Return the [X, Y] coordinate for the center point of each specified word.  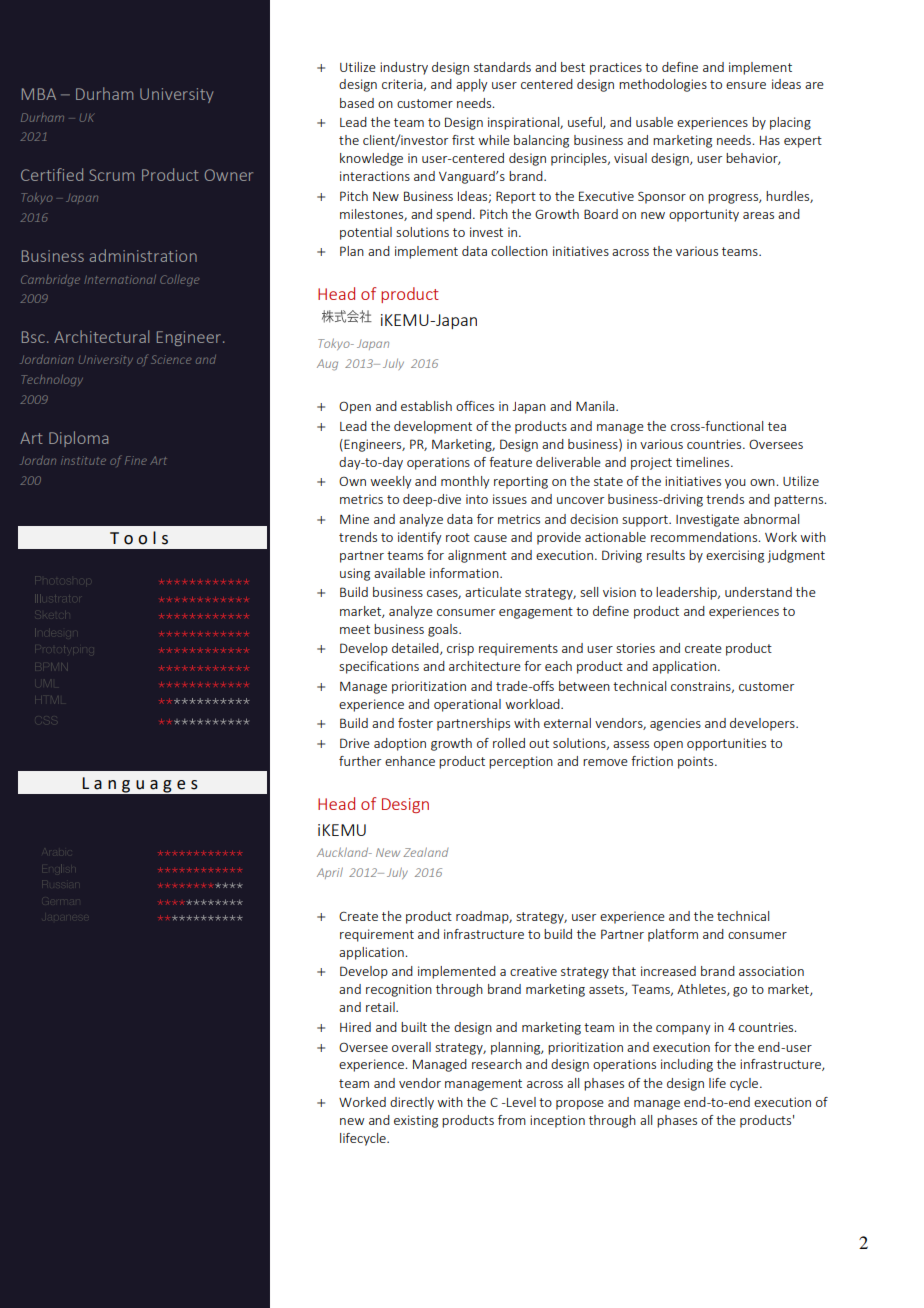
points [697, 762]
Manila [596, 406]
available [399, 573]
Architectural [101, 336]
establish [426, 406]
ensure [746, 85]
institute [83, 460]
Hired [355, 1027]
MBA [39, 94]
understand [758, 592]
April [330, 873]
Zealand [425, 852]
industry [404, 68]
